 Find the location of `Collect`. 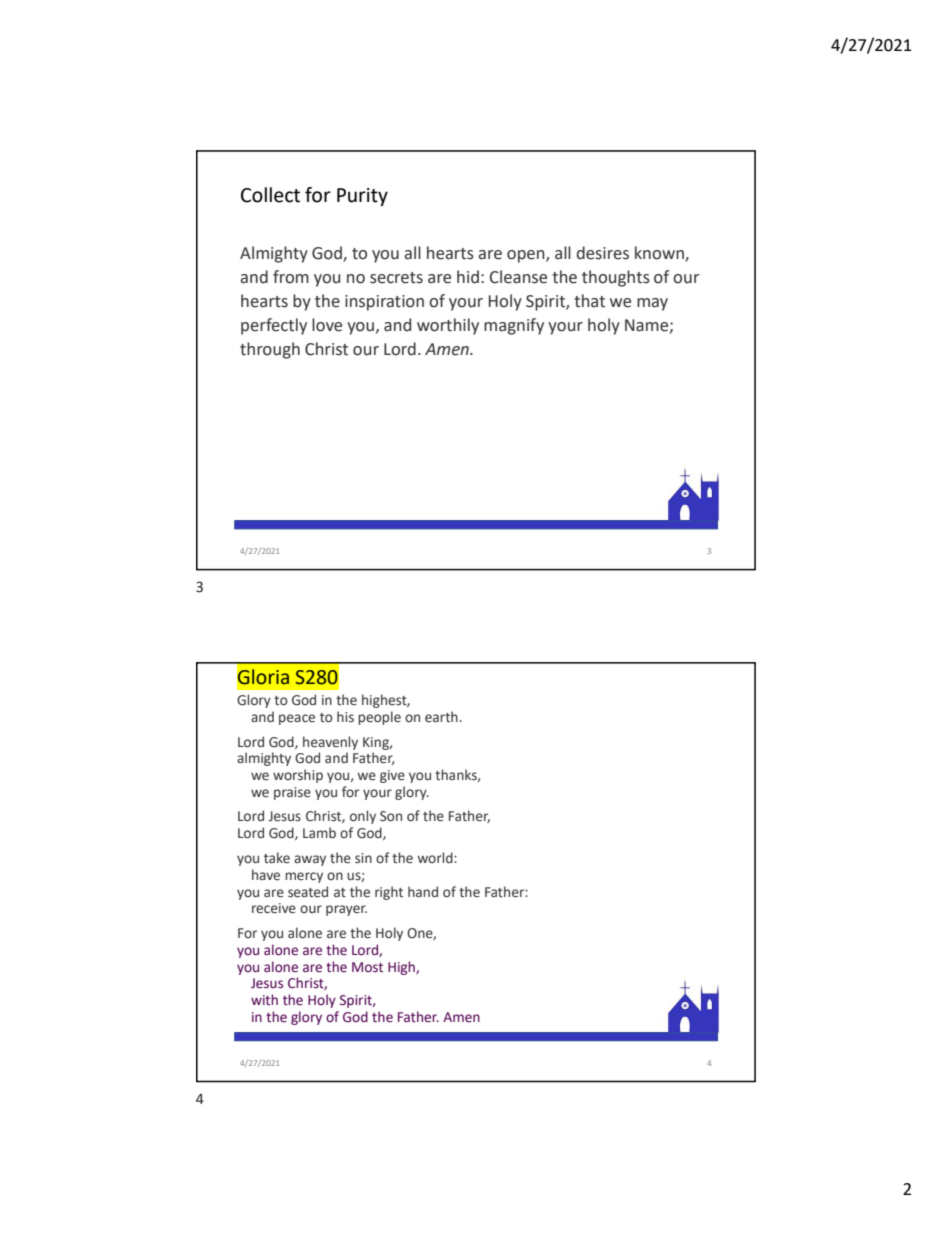

Collect is located at coordinates (270, 195).
